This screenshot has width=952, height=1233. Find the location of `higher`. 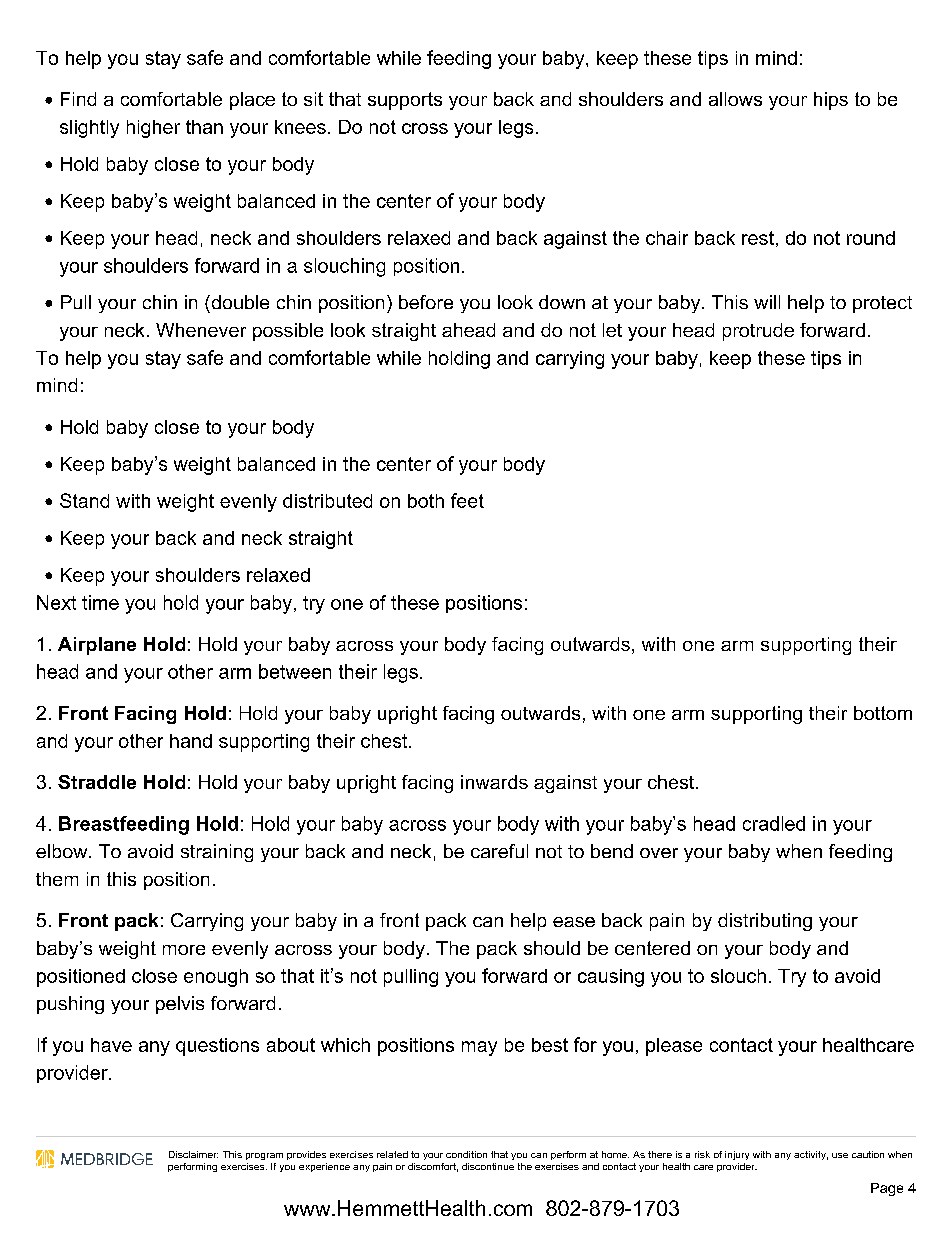

higher is located at coordinates (153, 129).
